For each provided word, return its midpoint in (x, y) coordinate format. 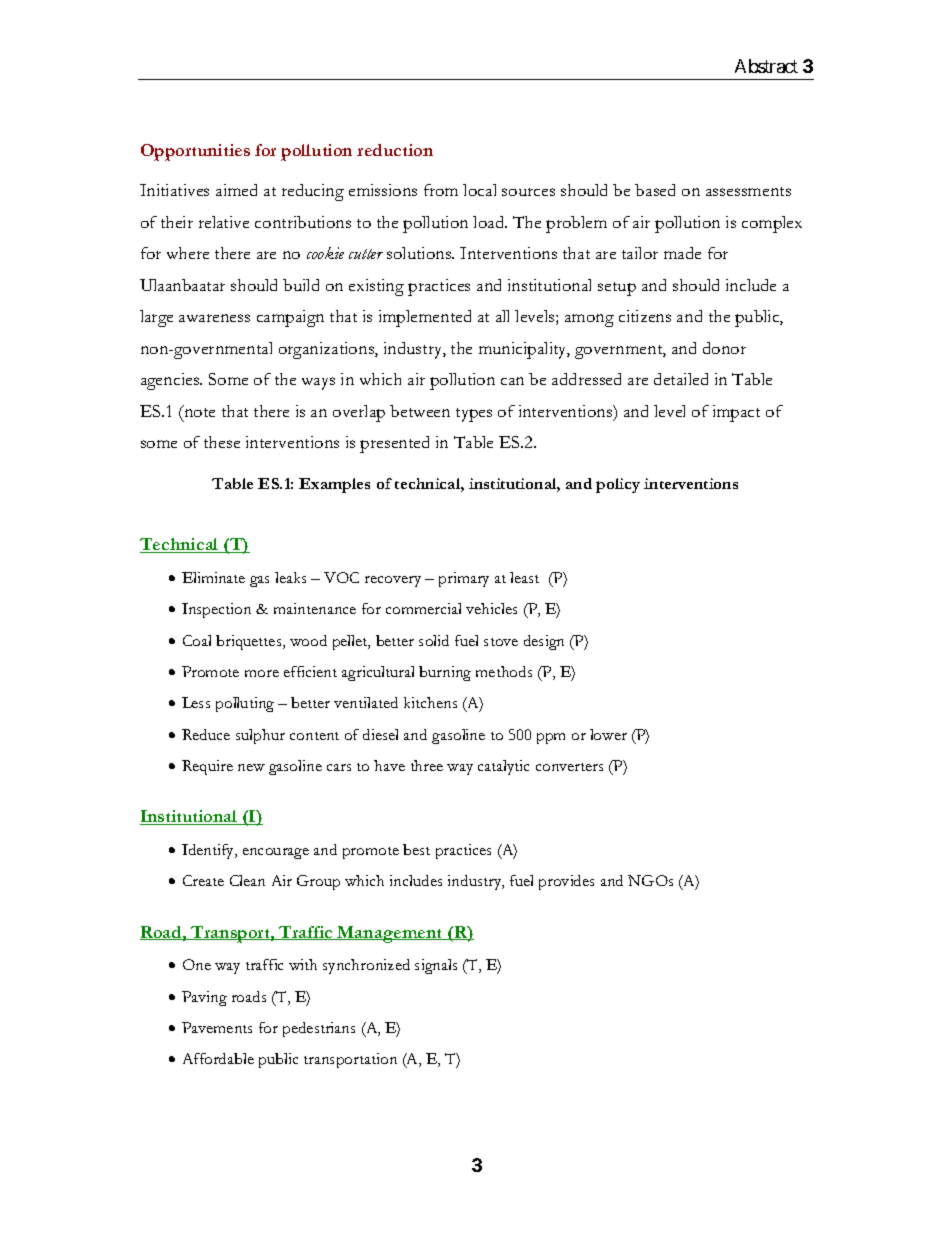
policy (618, 485)
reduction (395, 150)
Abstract (766, 66)
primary (464, 579)
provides (566, 882)
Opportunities (195, 152)
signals (436, 966)
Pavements (217, 1027)
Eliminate (213, 577)
